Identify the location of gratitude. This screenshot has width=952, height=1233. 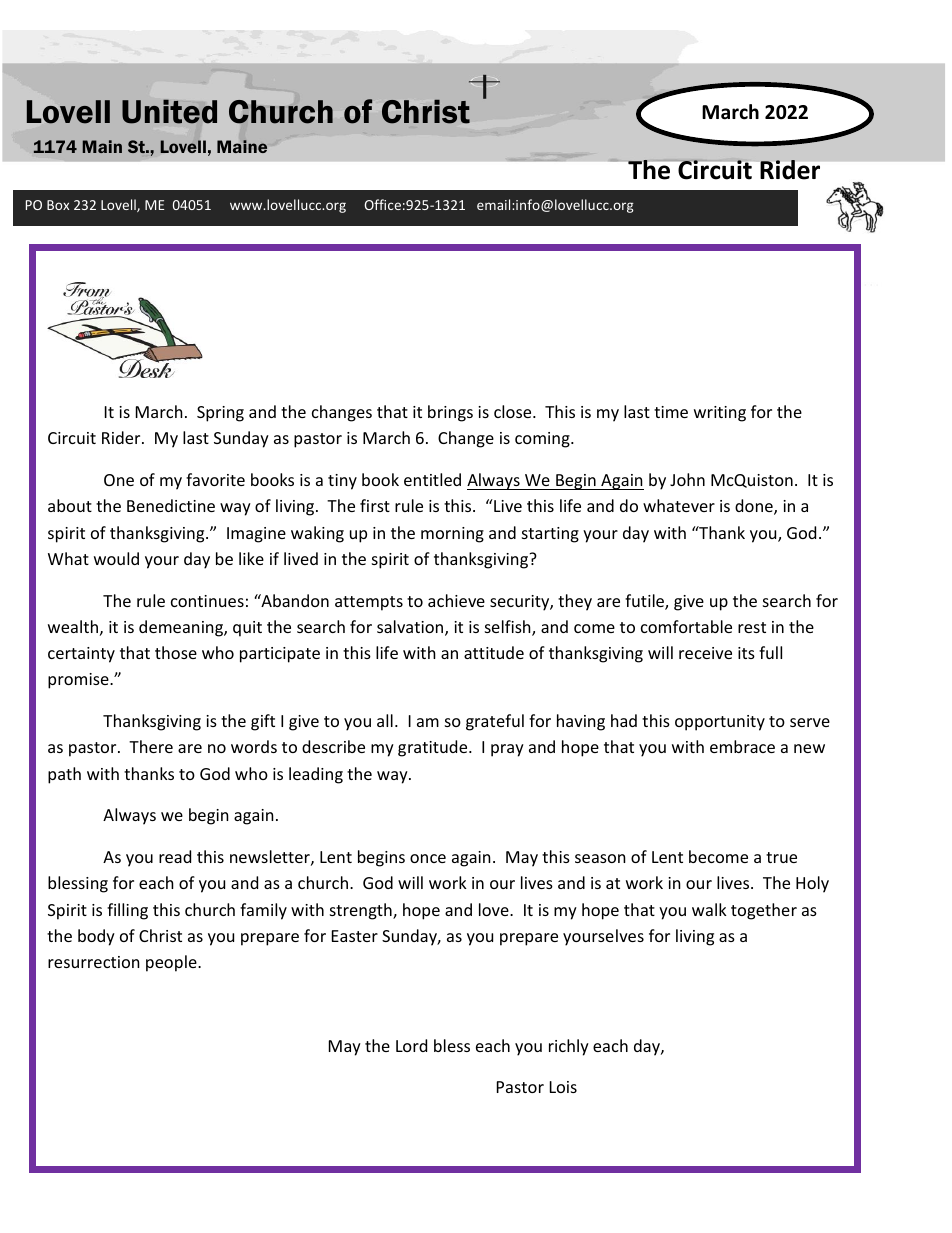
(434, 748).
